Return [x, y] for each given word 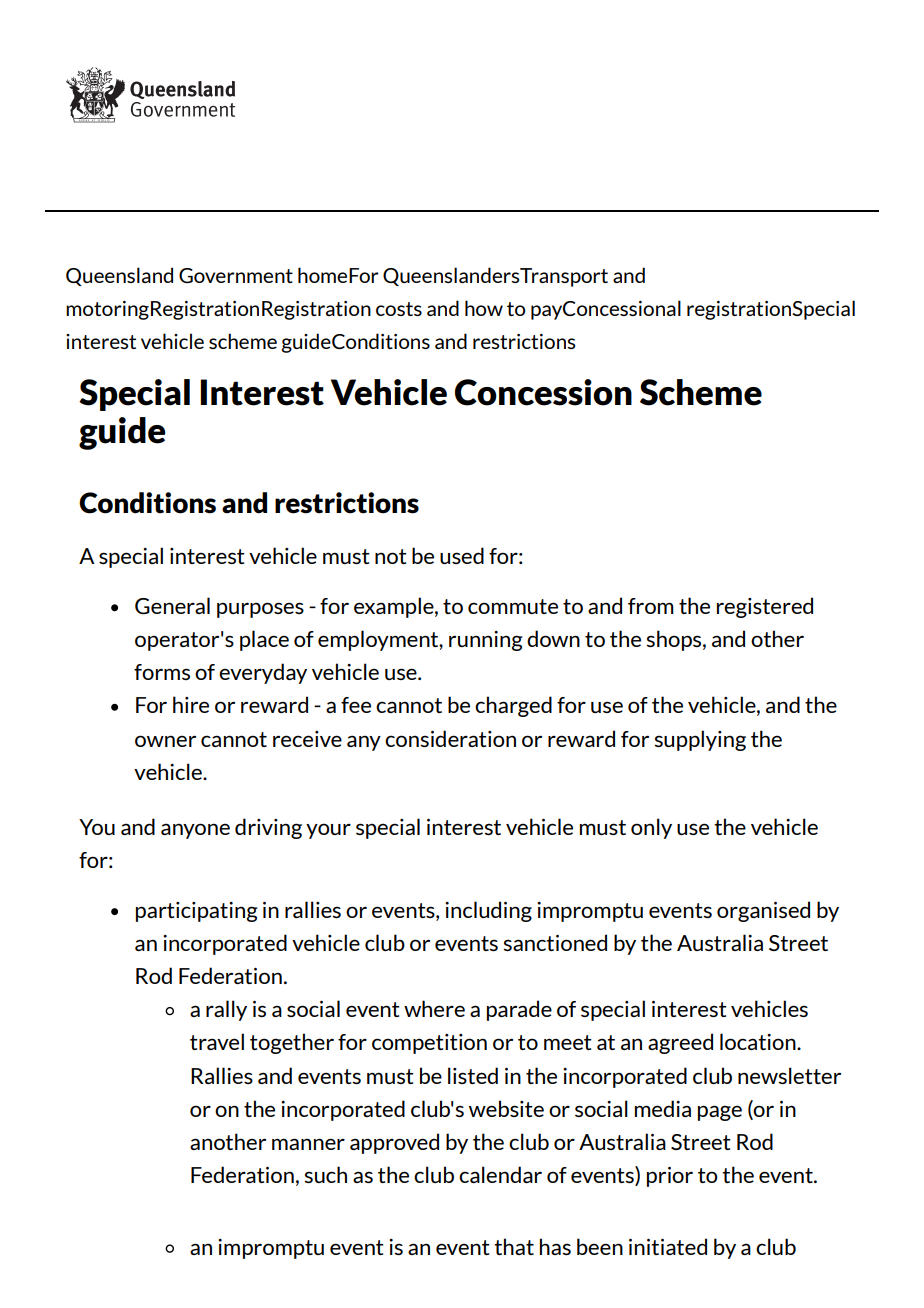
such [325, 1174]
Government [236, 275]
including [488, 911]
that [514, 1246]
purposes [260, 610]
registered [765, 607]
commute [513, 606]
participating [197, 912]
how [484, 308]
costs [399, 309]
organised [763, 911]
